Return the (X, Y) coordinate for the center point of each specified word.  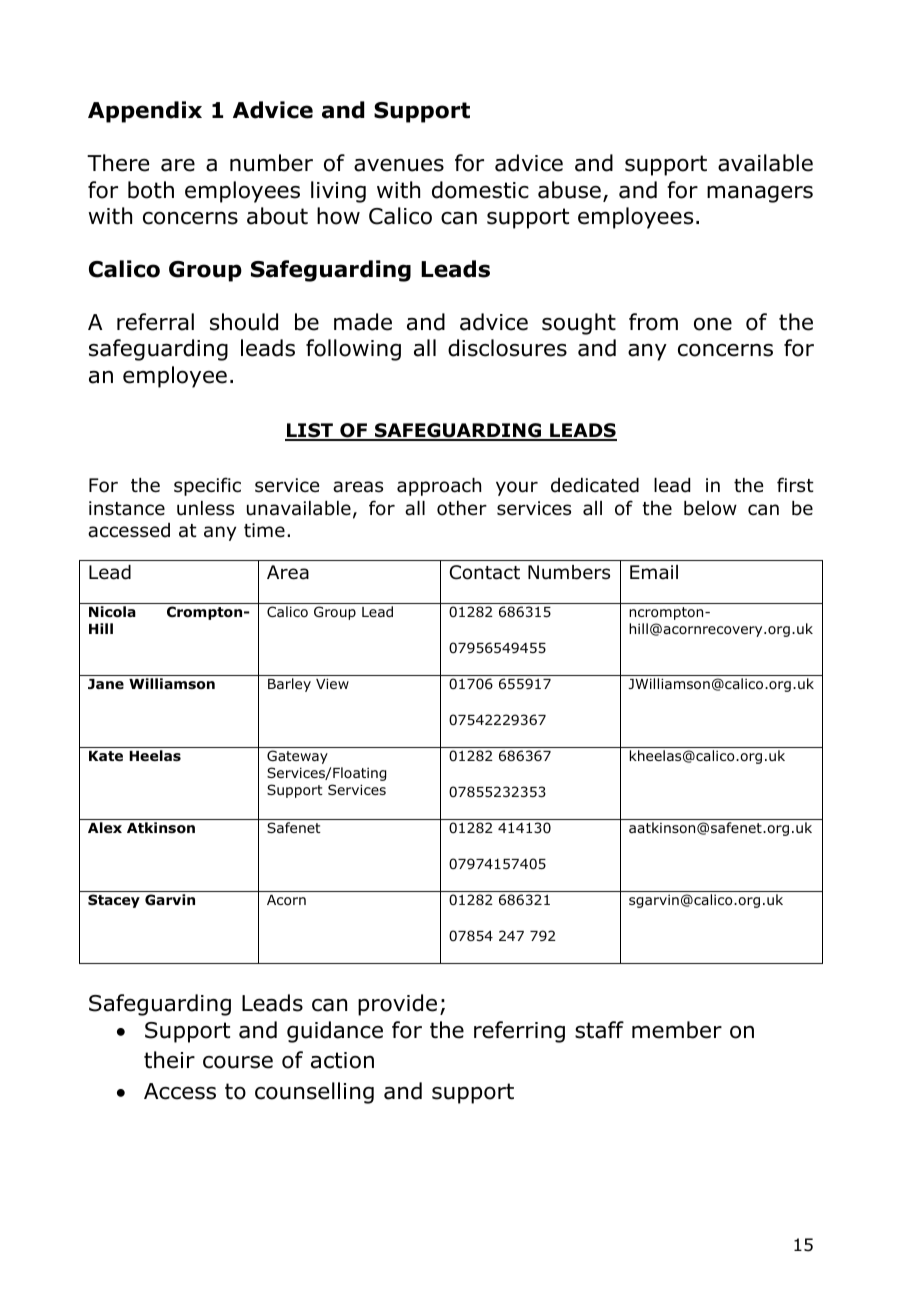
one (713, 324)
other (462, 508)
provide (397, 1005)
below (710, 508)
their (169, 1060)
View (332, 683)
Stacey (114, 901)
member (677, 1030)
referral (155, 322)
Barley (289, 685)
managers (760, 194)
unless (205, 508)
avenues (399, 165)
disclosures (507, 348)
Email (654, 572)
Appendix (145, 112)
